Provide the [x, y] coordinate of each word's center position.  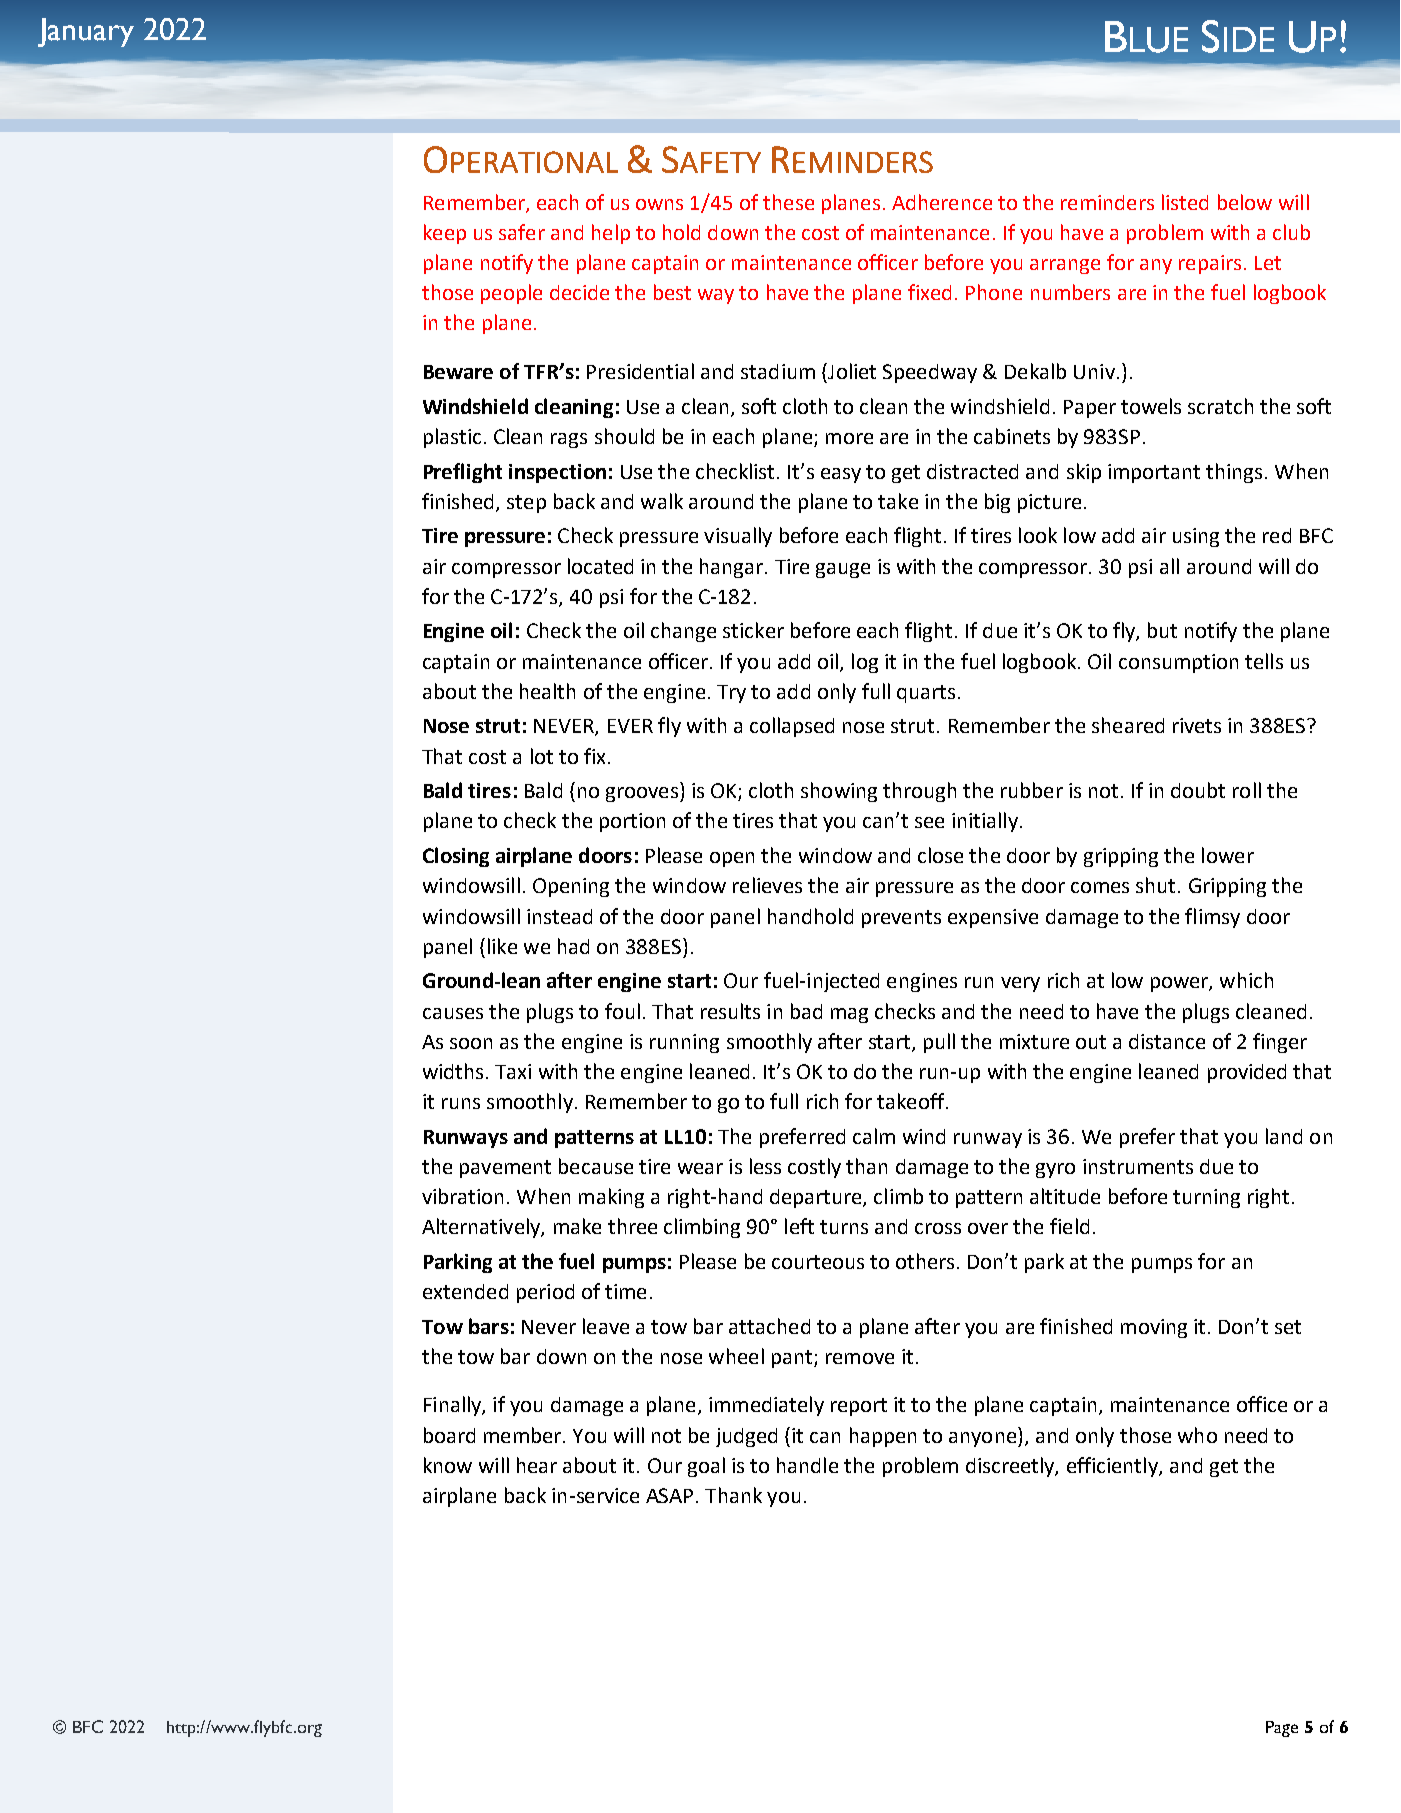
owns [659, 204]
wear [700, 1168]
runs [461, 1103]
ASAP [669, 1495]
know [448, 1465]
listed [1185, 202]
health [547, 691]
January [86, 32]
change [683, 632]
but [1162, 630]
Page [1282, 1729]
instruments [1138, 1166]
